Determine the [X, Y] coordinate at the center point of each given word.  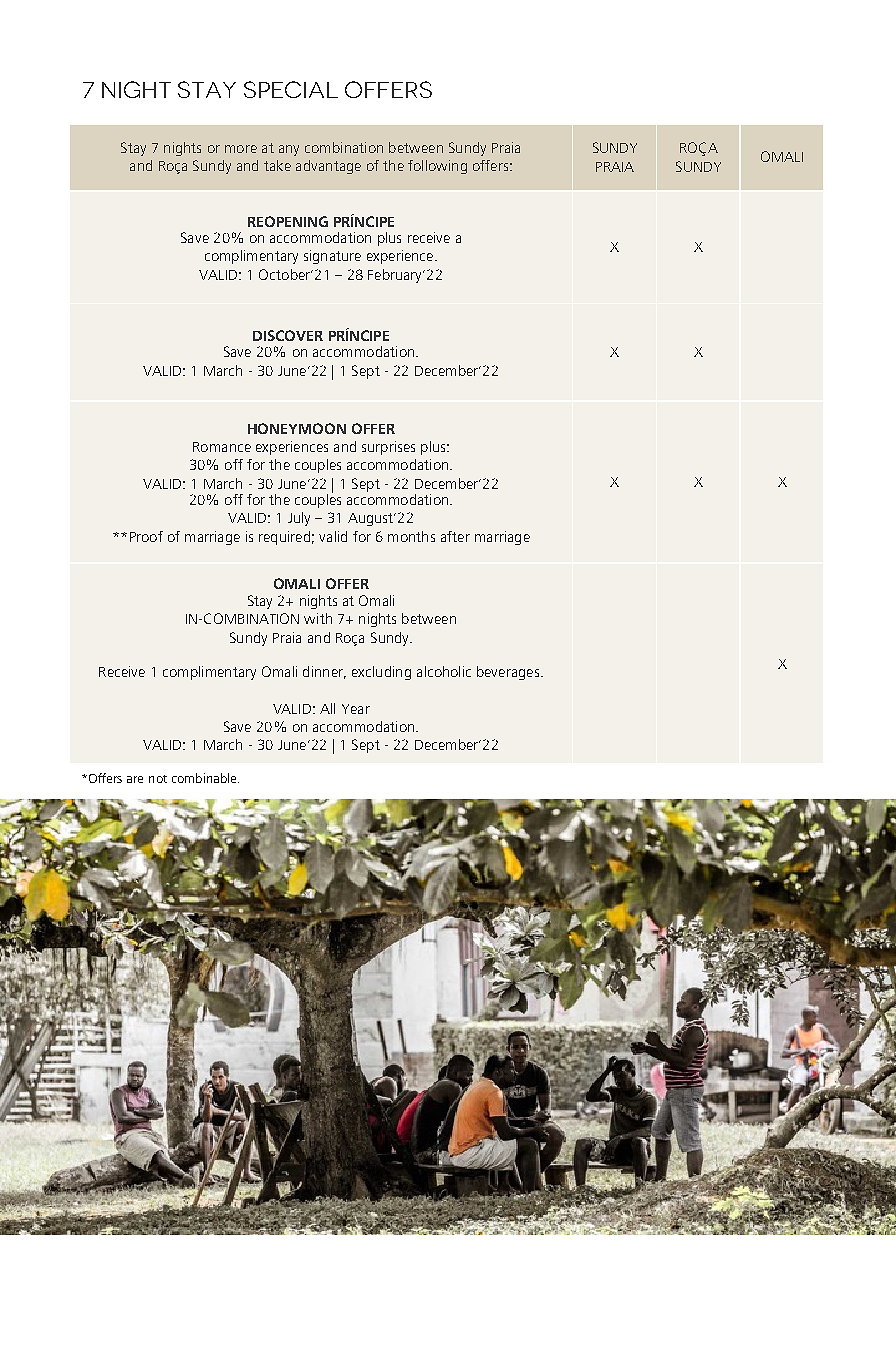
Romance [222, 447]
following [437, 167]
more [241, 149]
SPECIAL [291, 89]
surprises [388, 448]
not [158, 779]
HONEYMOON [297, 428]
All [327, 708]
